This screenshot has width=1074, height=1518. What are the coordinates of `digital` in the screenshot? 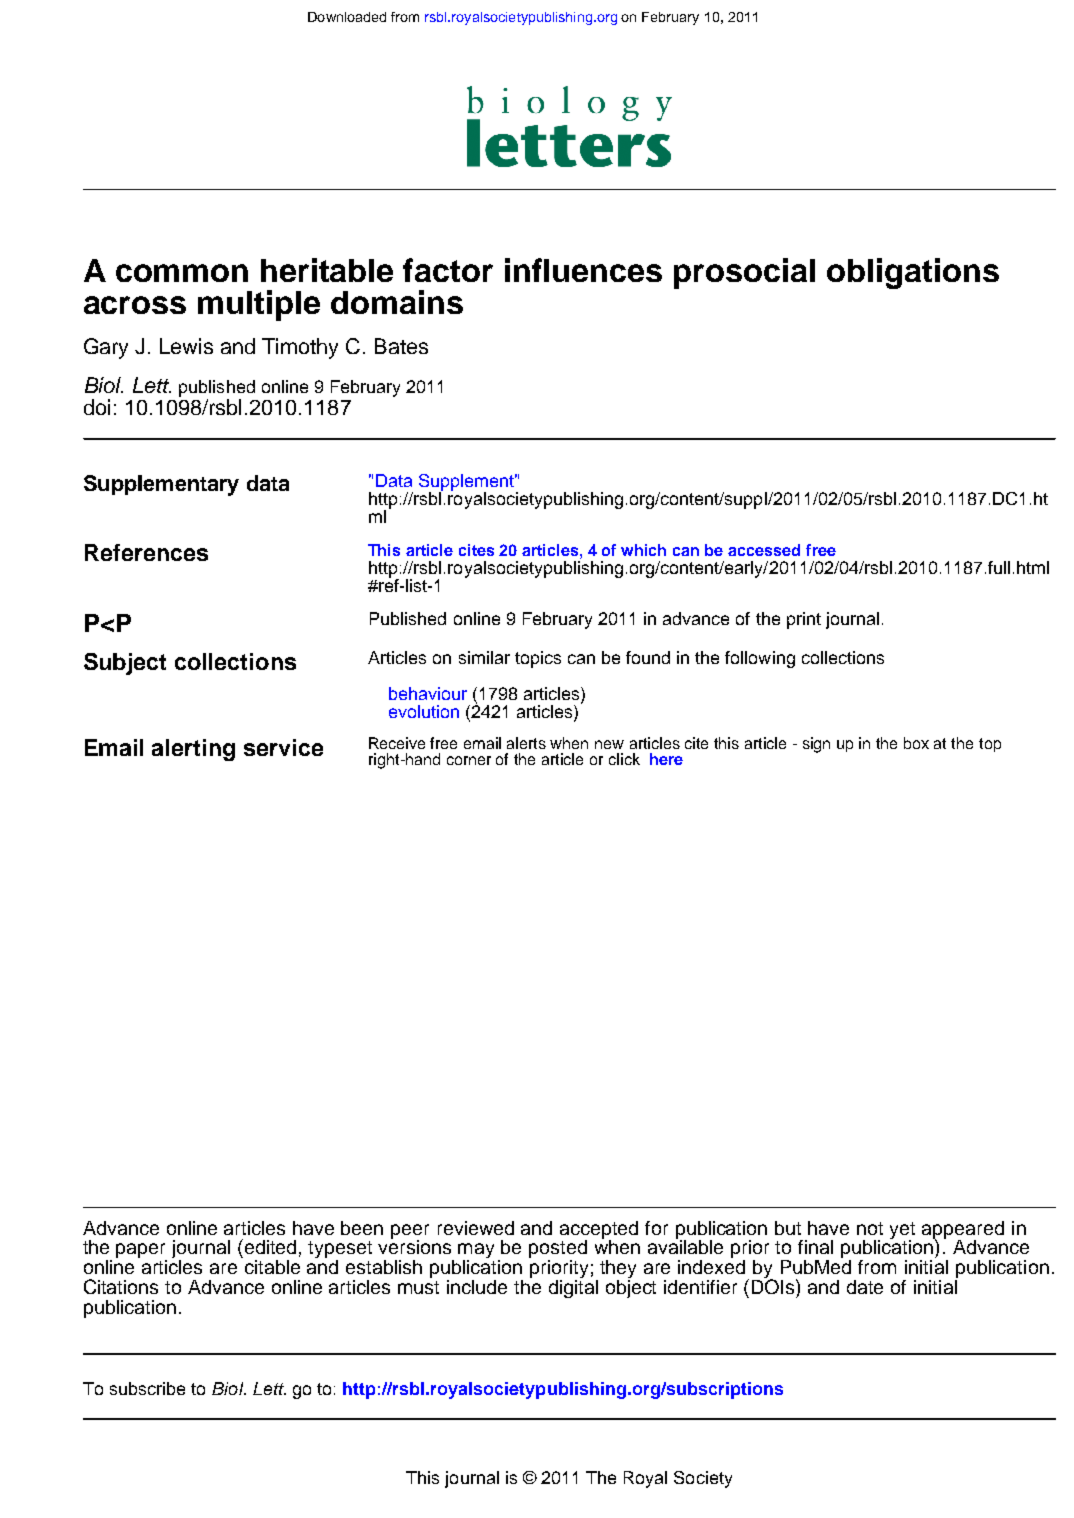 It's located at (573, 1287).
